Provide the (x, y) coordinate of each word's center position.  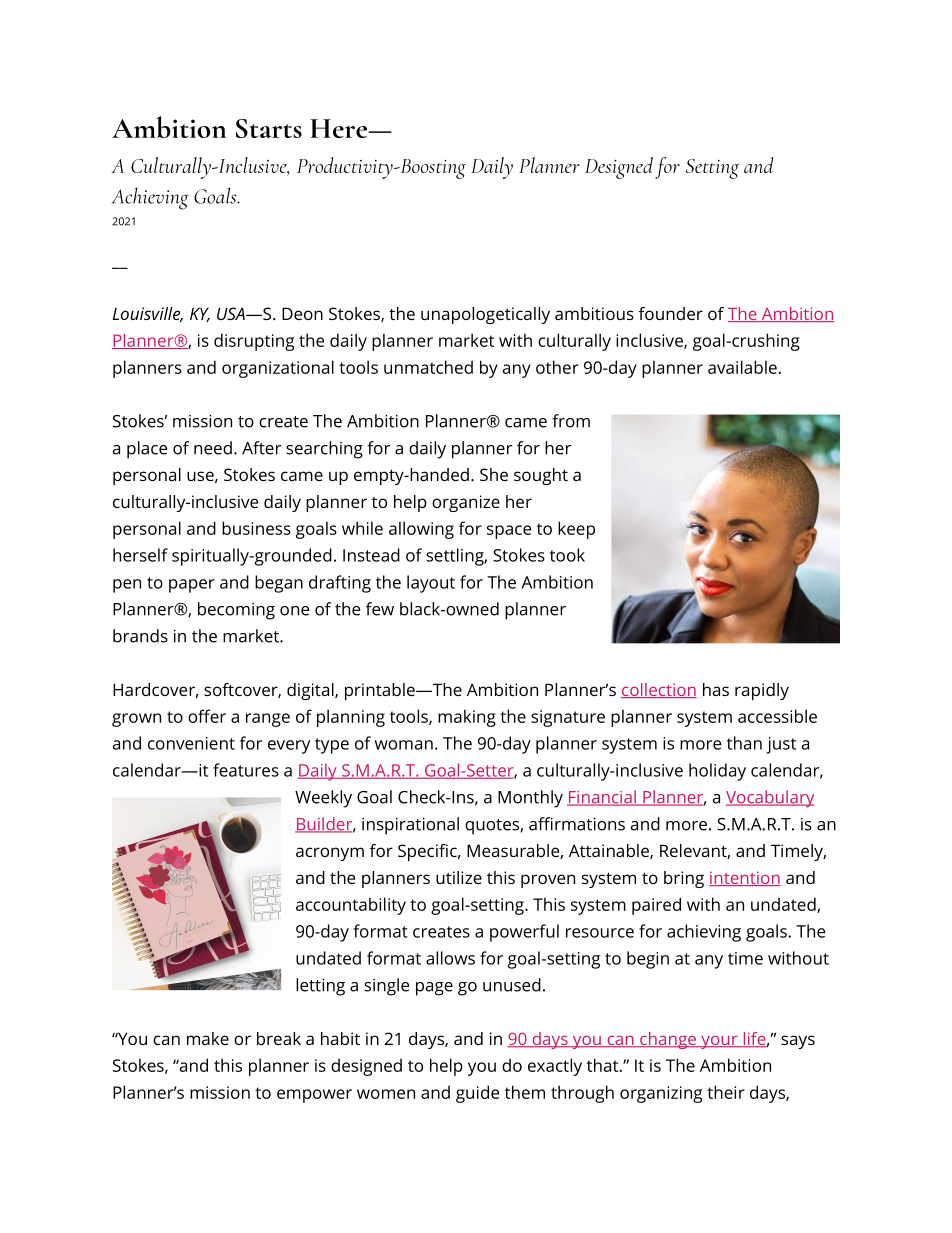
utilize (459, 877)
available (742, 367)
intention (745, 878)
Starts (269, 128)
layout (431, 584)
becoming (236, 611)
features (246, 770)
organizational (278, 369)
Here (340, 128)
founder (671, 313)
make (208, 1038)
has (716, 689)
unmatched (428, 367)
